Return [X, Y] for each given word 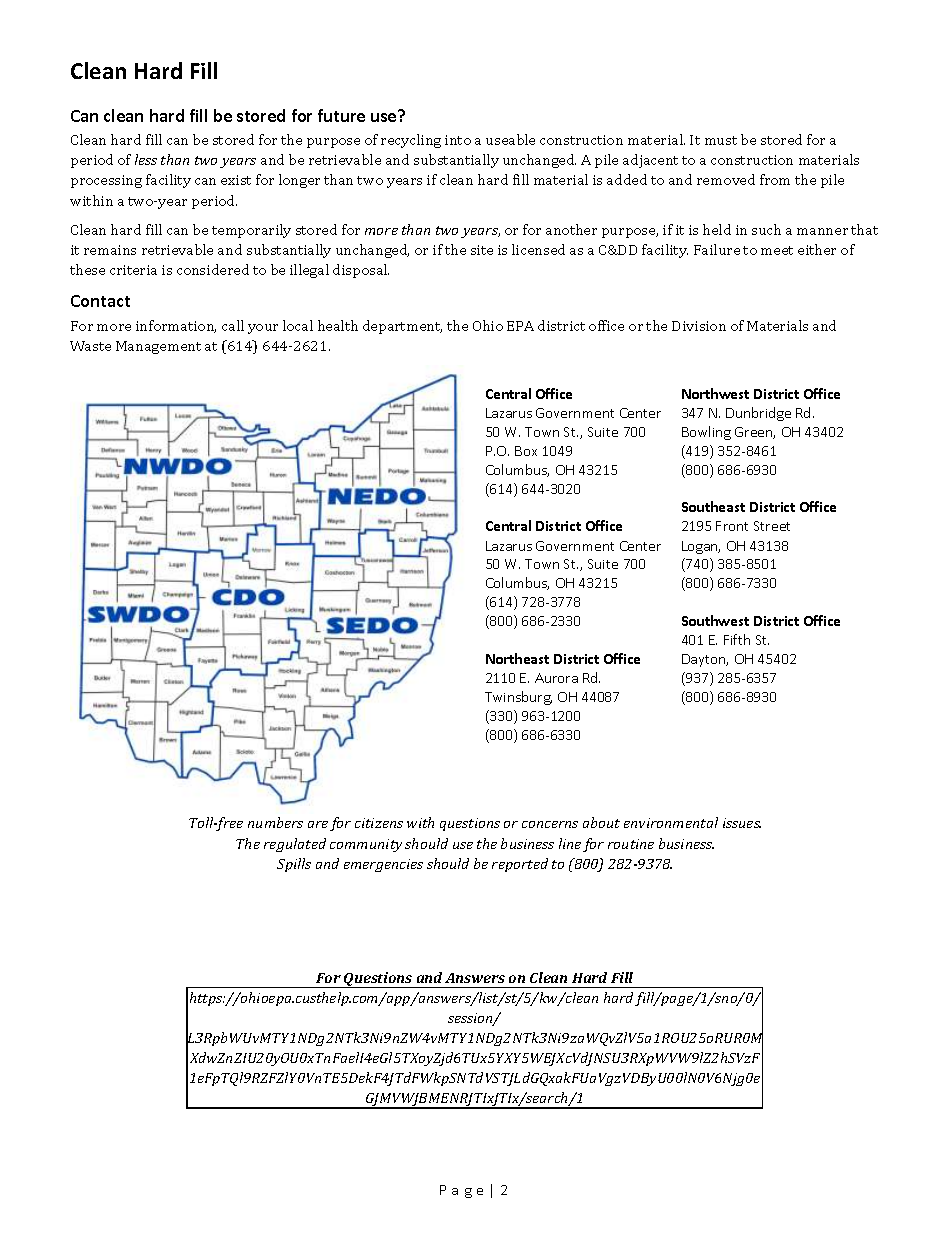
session [471, 1019]
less [146, 159]
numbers [275, 822]
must [721, 140]
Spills [294, 865]
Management [158, 347]
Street [772, 526]
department [402, 327]
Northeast [517, 658]
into [458, 140]
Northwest [715, 393]
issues [742, 823]
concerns [550, 824]
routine [631, 844]
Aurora [556, 678]
